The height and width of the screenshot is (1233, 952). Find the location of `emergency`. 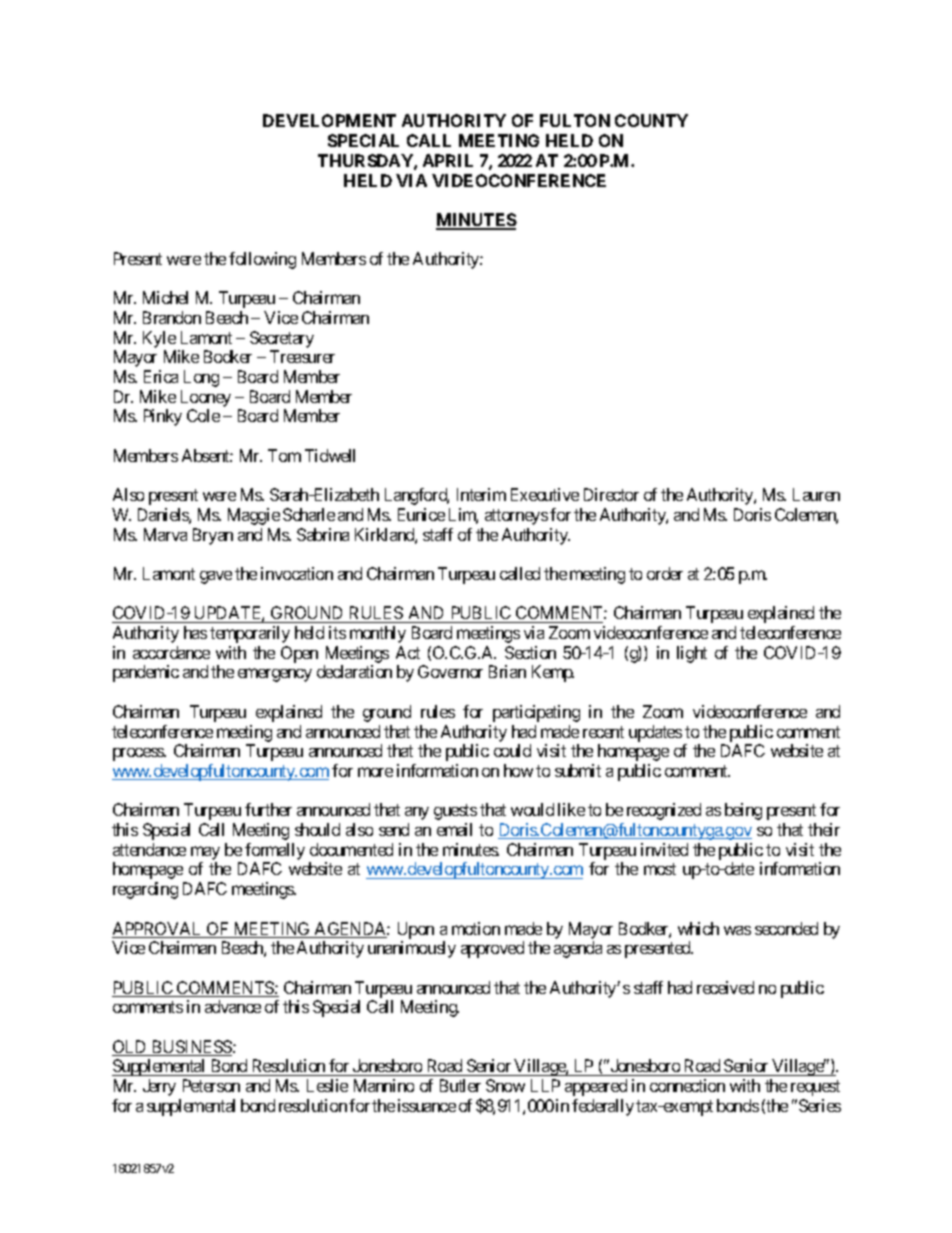

emergency is located at coordinates (275, 675).
